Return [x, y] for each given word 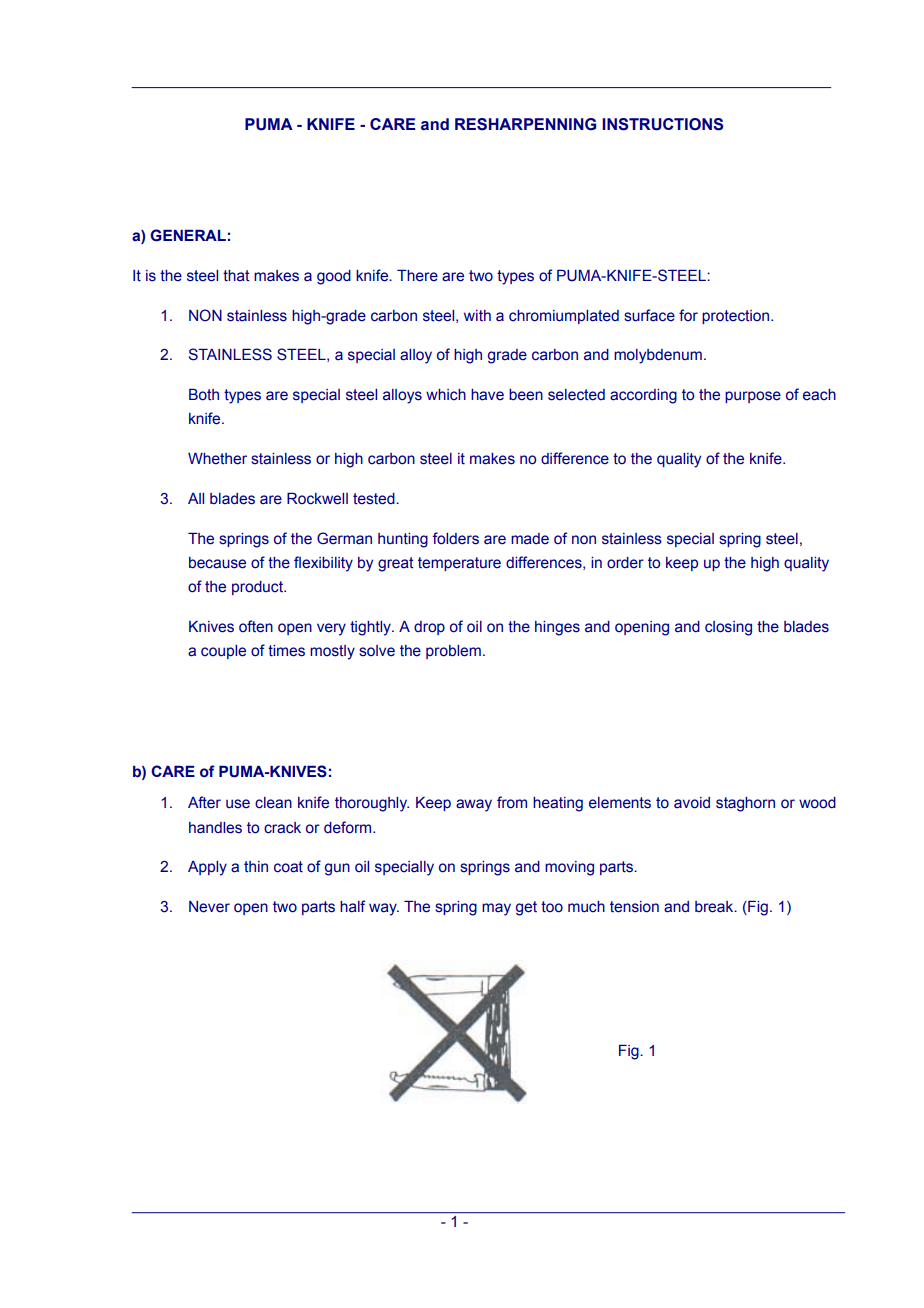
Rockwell [317, 499]
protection [737, 317]
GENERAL [188, 235]
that [236, 276]
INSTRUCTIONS [662, 124]
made [530, 539]
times [286, 651]
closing [728, 628]
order [625, 563]
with [477, 315]
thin [256, 867]
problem [453, 652]
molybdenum [658, 356]
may [496, 909]
